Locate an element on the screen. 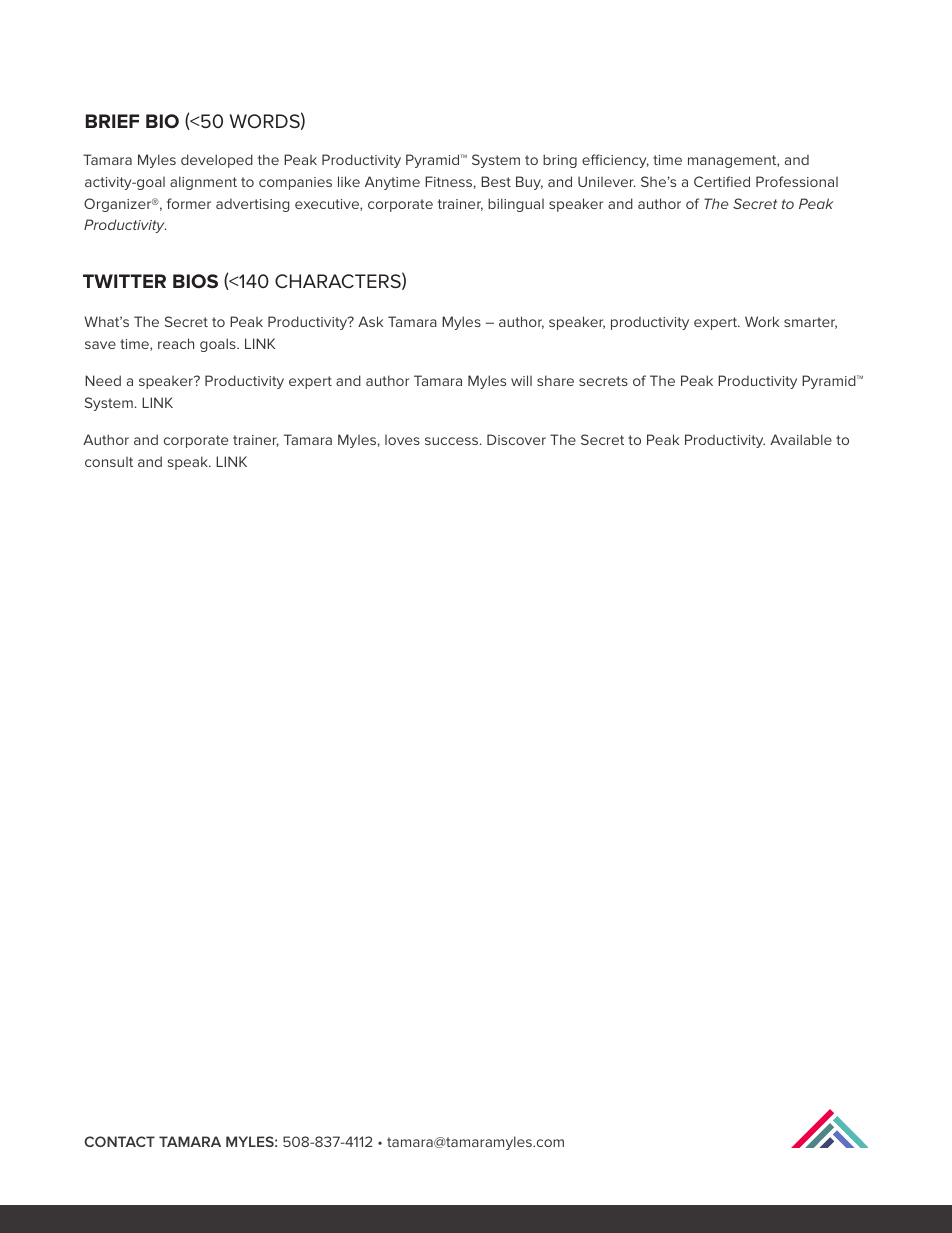 The width and height of the screenshot is (952, 1233). Need is located at coordinates (103, 380).
